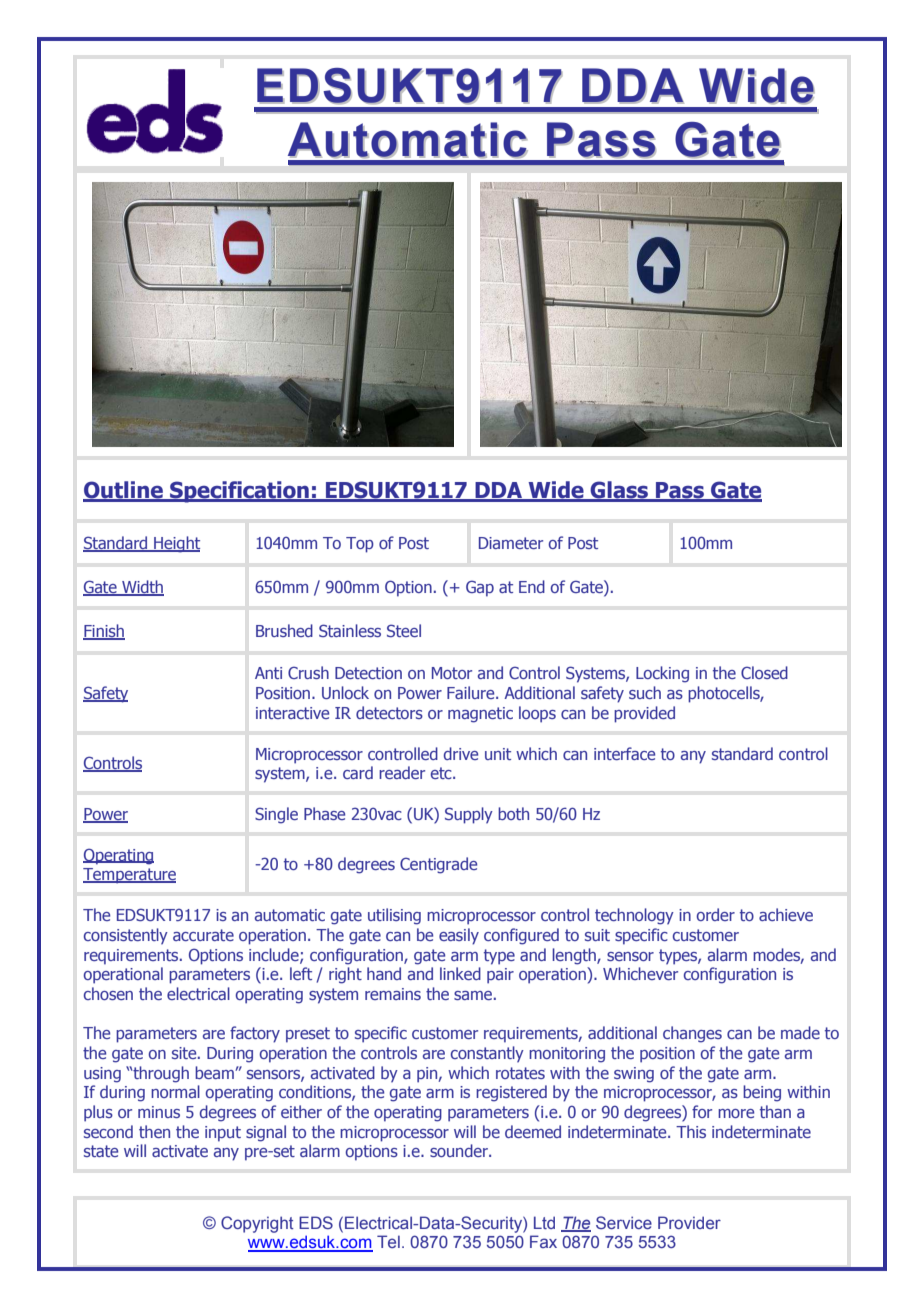 The image size is (924, 1308). Describe the element at coordinates (176, 544) in the screenshot. I see `Height` at that location.
